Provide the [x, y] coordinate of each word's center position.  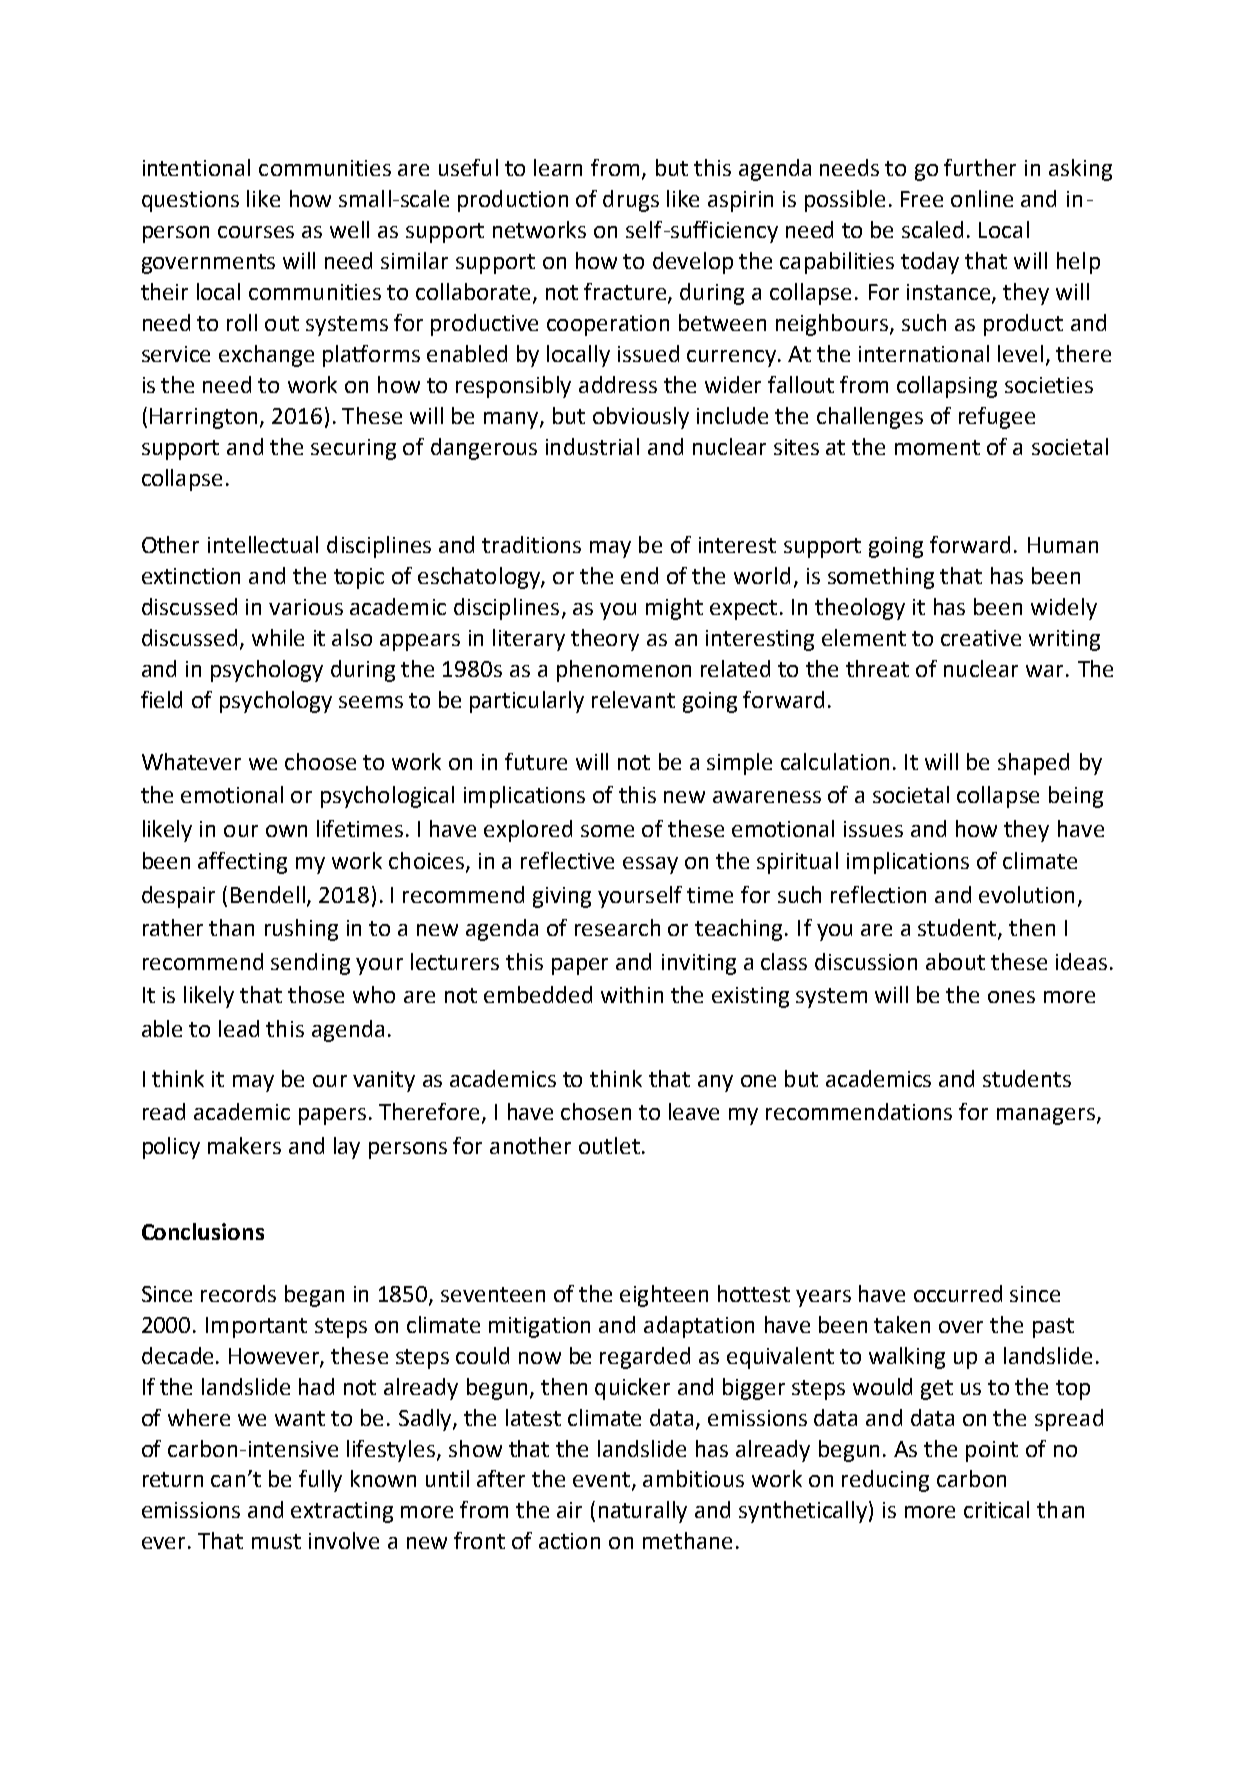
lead [239, 1028]
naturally [643, 1512]
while [278, 637]
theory [605, 640]
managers [1046, 1116]
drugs [631, 201]
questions [190, 201]
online [982, 198]
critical [996, 1509]
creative [981, 638]
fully [320, 1481]
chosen [596, 1111]
